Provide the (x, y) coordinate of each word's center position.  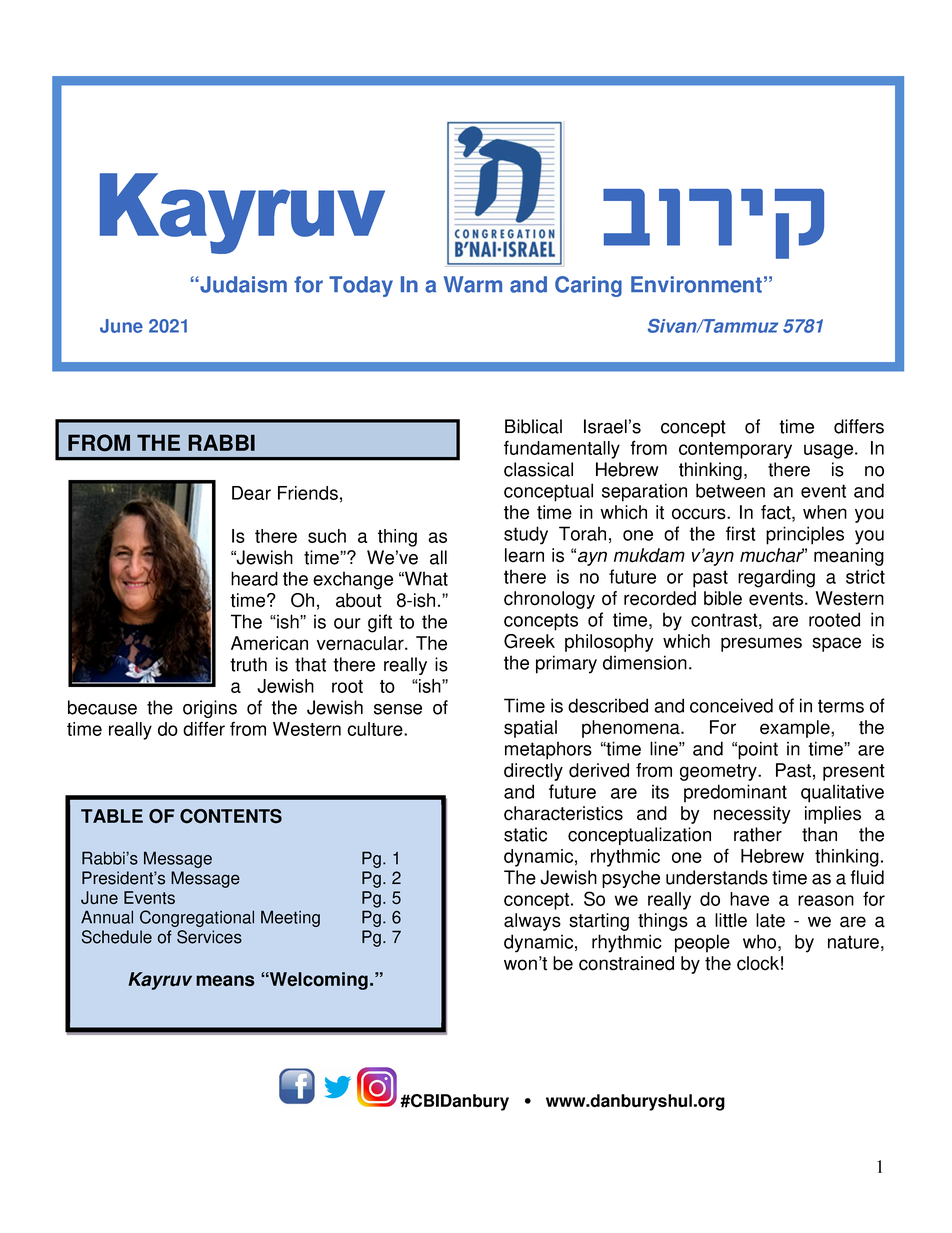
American (269, 643)
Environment (696, 284)
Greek (529, 641)
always (532, 922)
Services (209, 937)
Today (361, 286)
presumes (761, 644)
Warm (473, 284)
